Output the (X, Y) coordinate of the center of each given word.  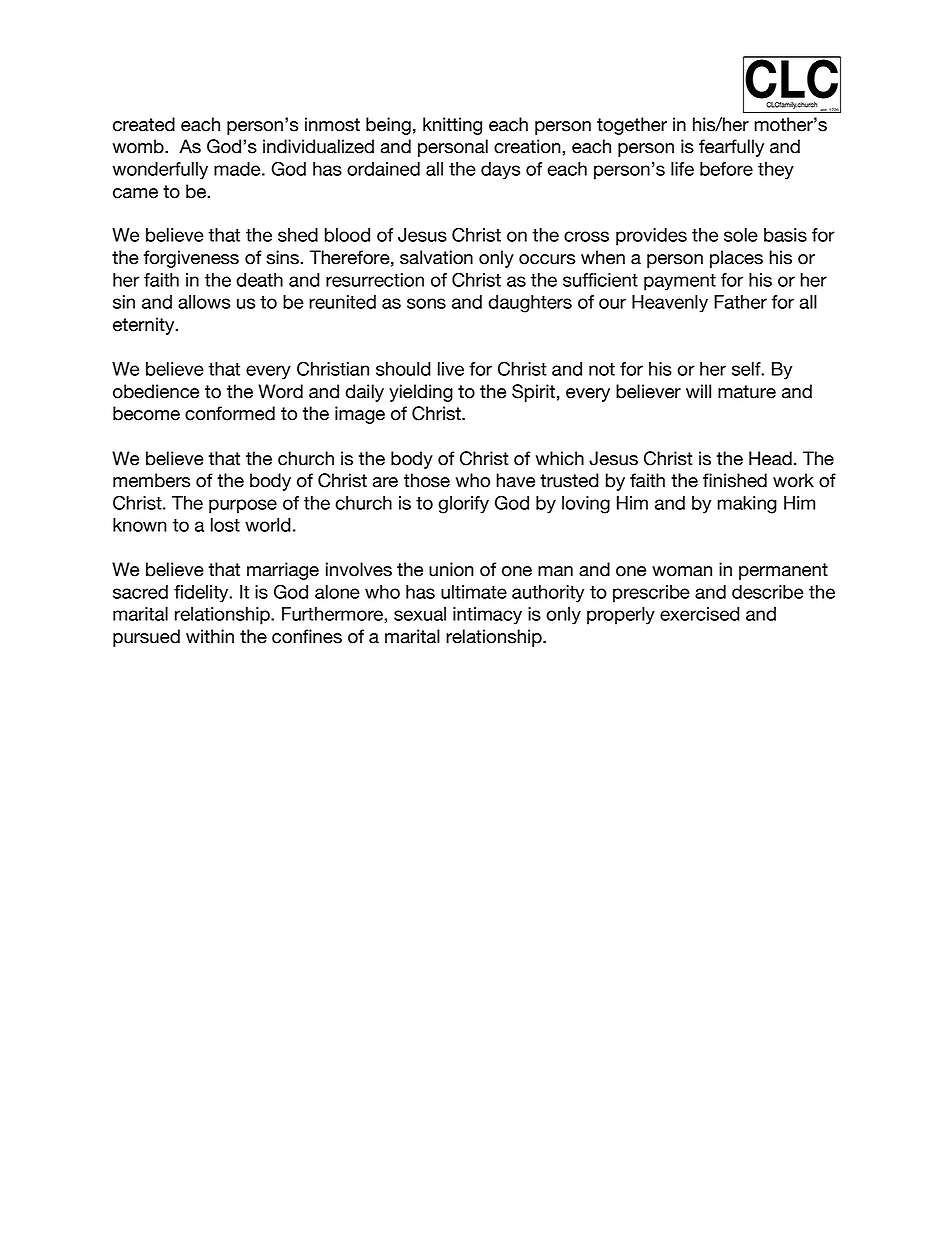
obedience (156, 391)
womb (139, 146)
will (698, 391)
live (451, 369)
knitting (452, 126)
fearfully (731, 148)
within (210, 636)
